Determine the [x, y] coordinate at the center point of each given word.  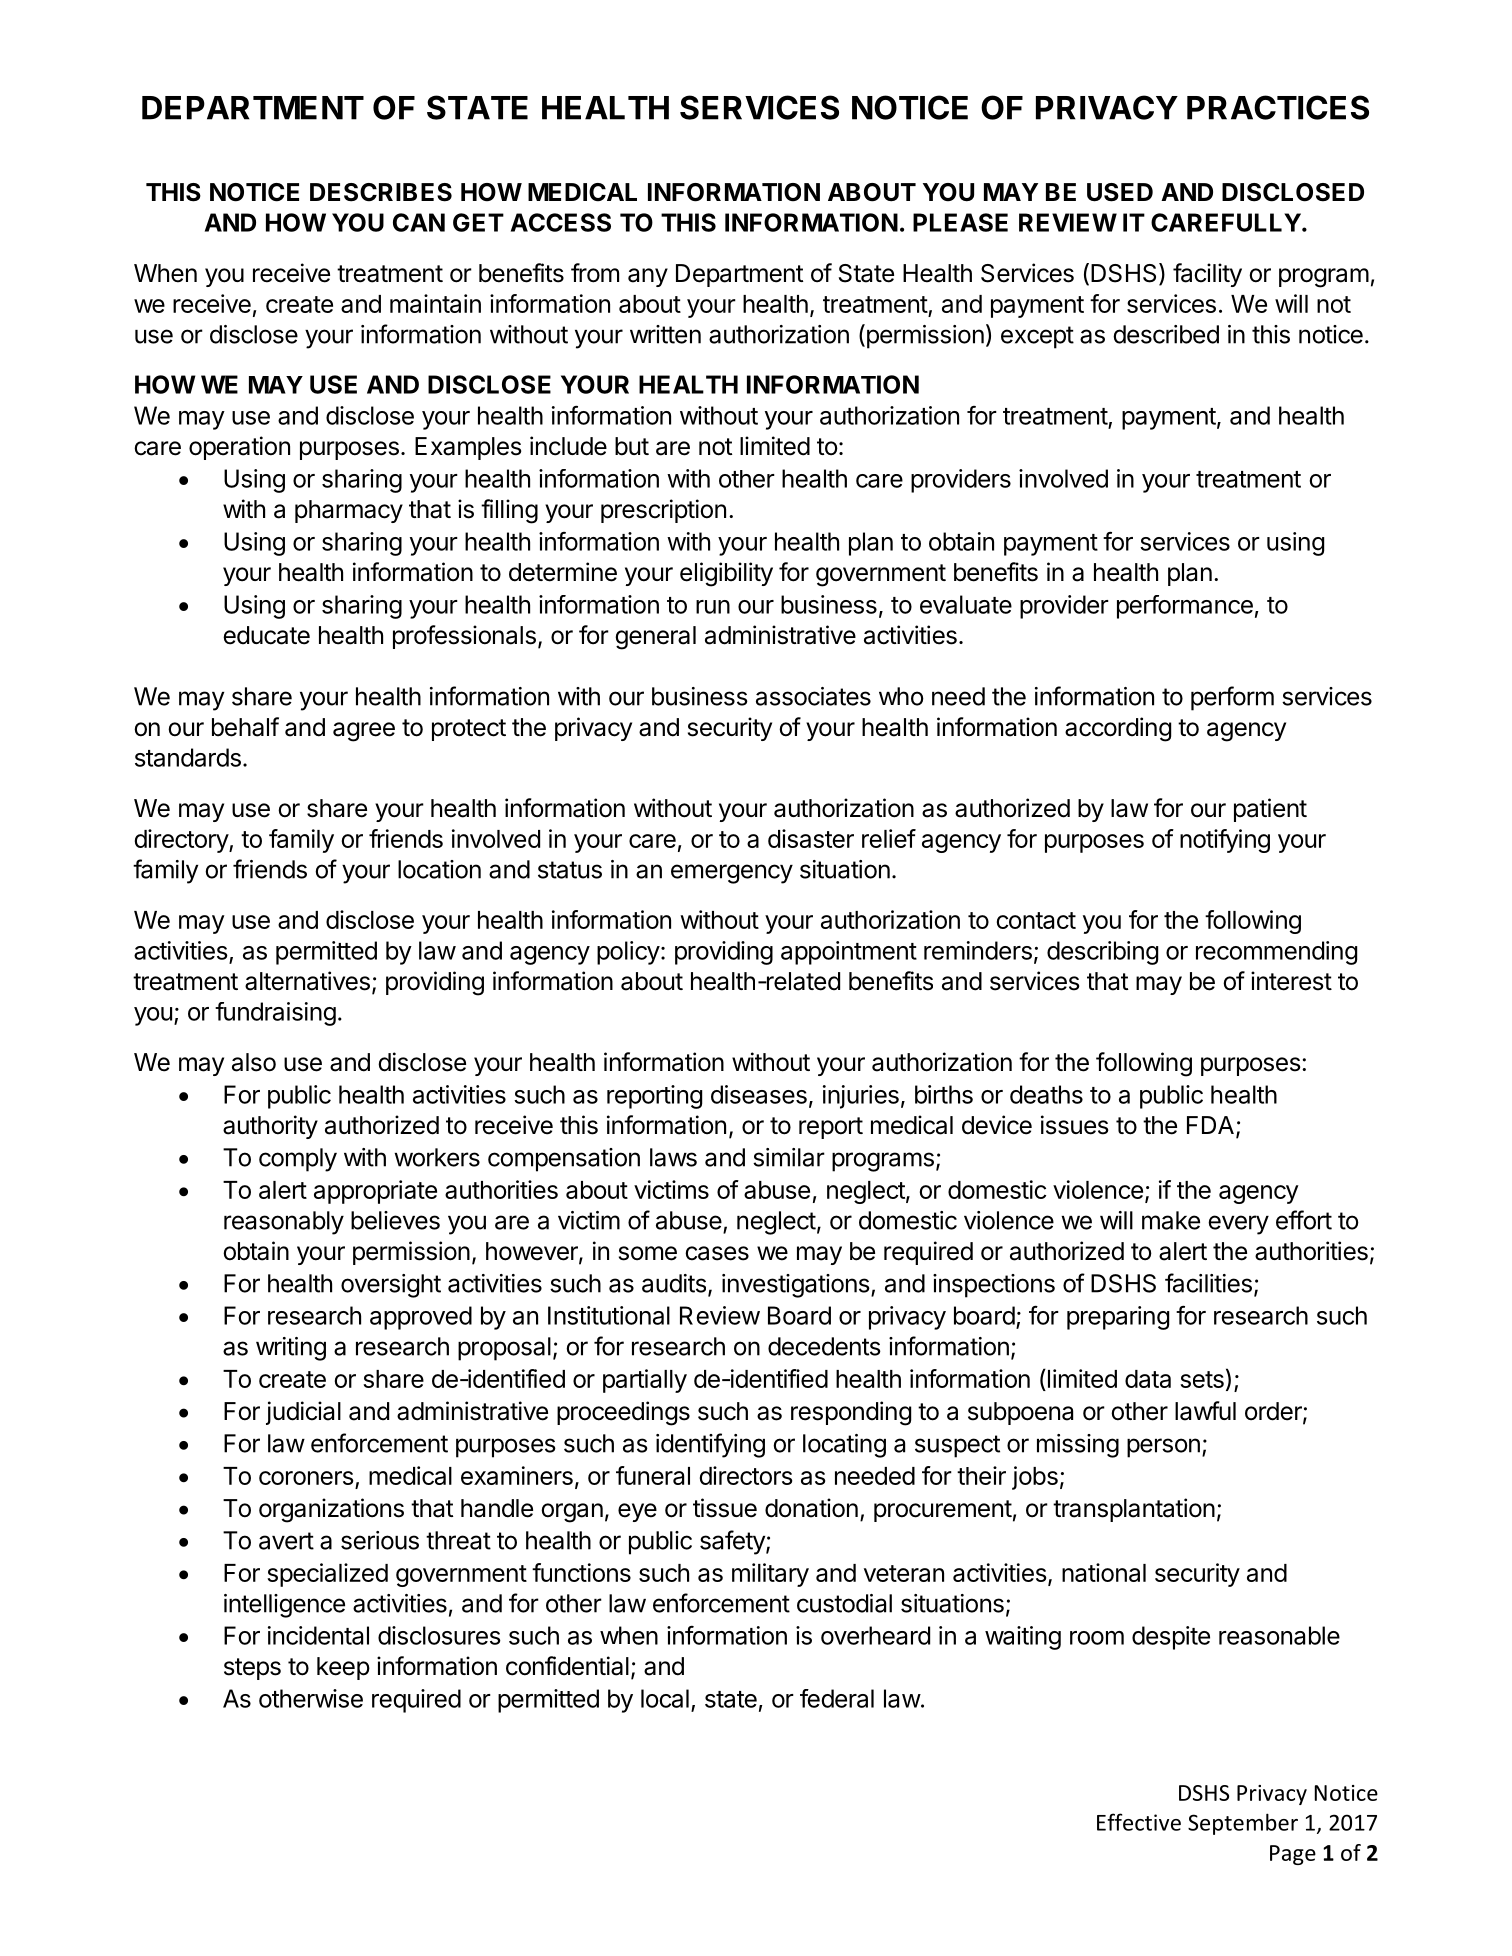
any [648, 277]
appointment [849, 953]
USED [1120, 192]
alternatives [307, 981]
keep [343, 1668]
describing [1102, 953]
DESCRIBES [381, 192]
